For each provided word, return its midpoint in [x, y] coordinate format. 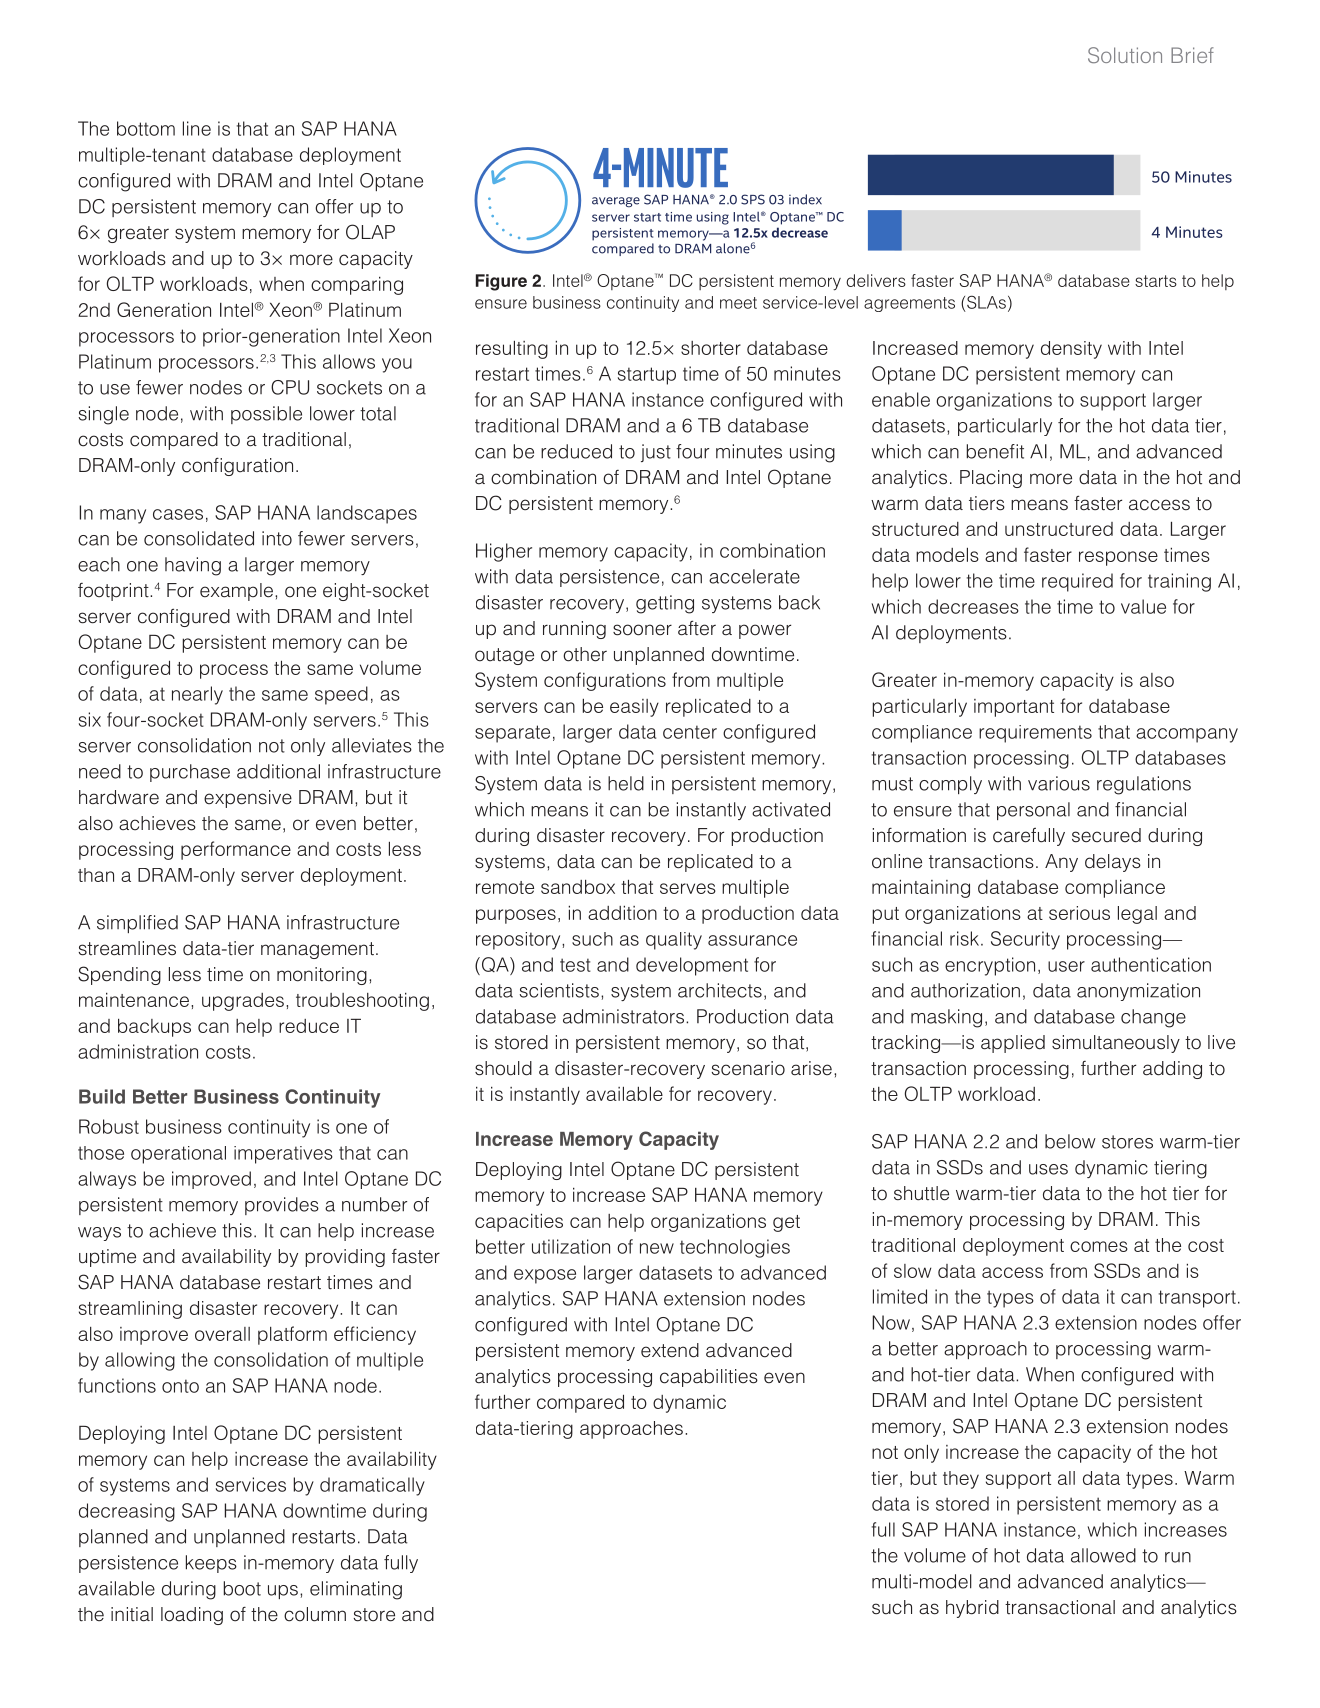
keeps [211, 1564]
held [626, 783]
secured [1106, 835]
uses [1048, 1169]
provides [282, 1206]
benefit [995, 451]
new [657, 1248]
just [656, 453]
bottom [146, 128]
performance [236, 850]
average [616, 202]
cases [178, 514]
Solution [1125, 55]
